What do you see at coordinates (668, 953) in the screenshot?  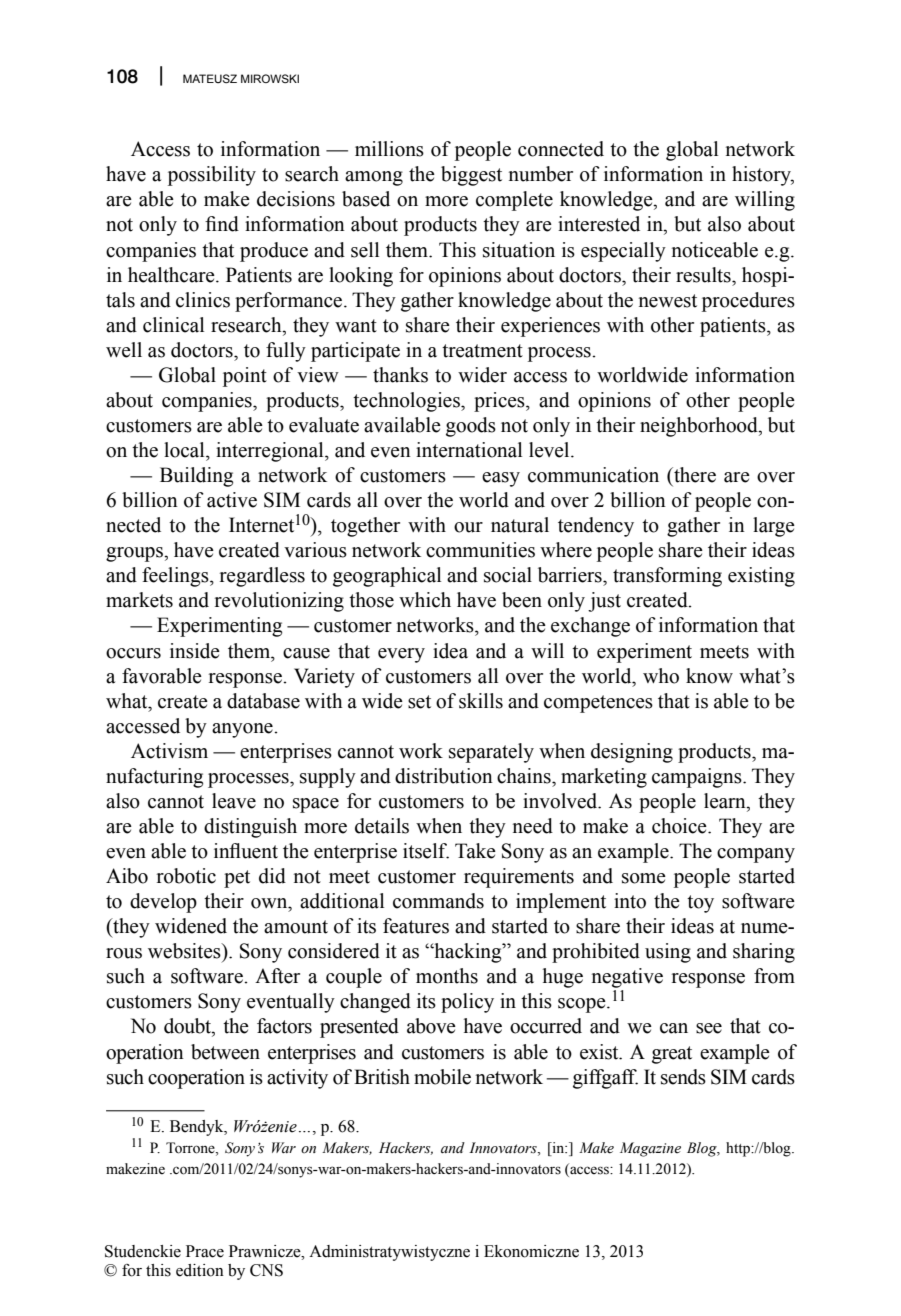 I see `using` at bounding box center [668, 953].
